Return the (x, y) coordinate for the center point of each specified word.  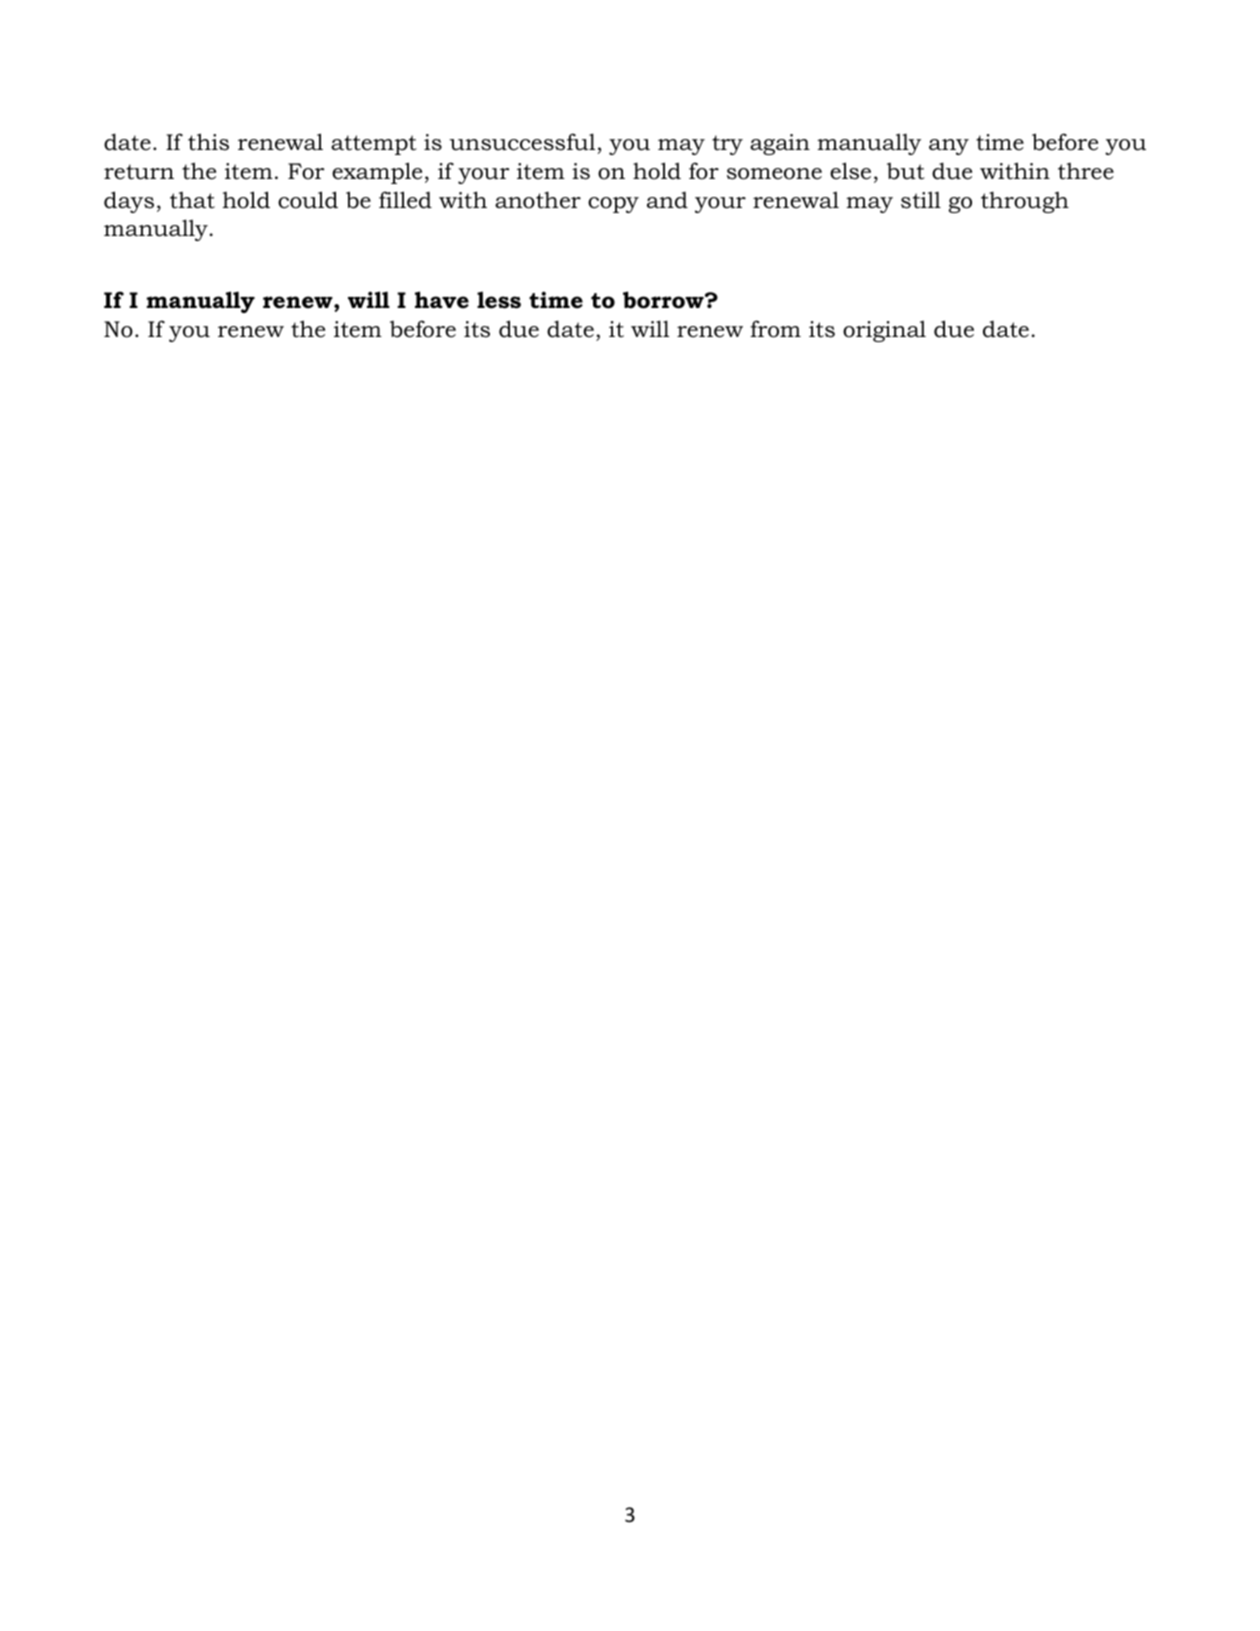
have (442, 300)
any (949, 147)
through (1025, 202)
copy (613, 205)
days (129, 202)
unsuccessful (522, 142)
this (208, 142)
